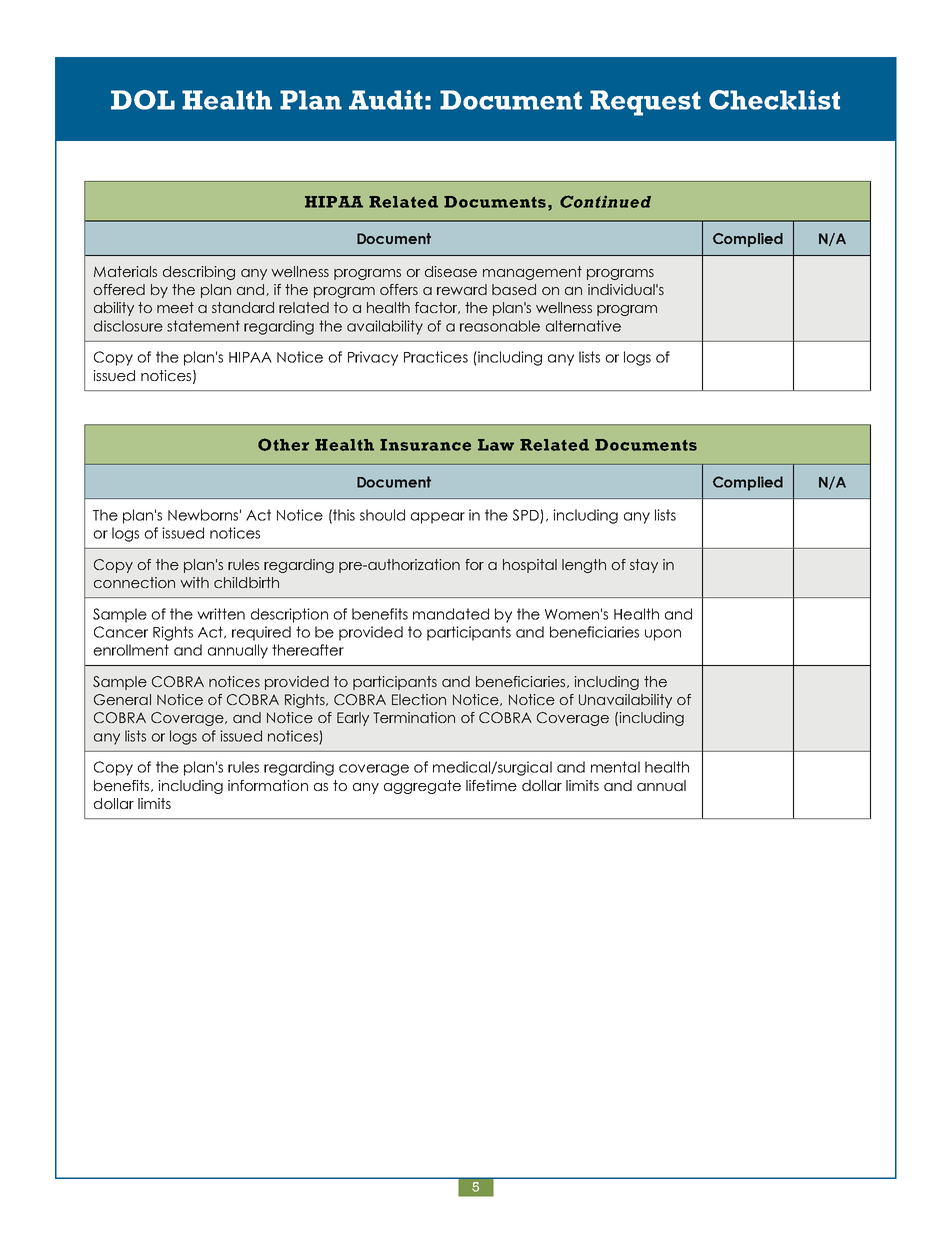  I want to click on Audit, so click(386, 100).
